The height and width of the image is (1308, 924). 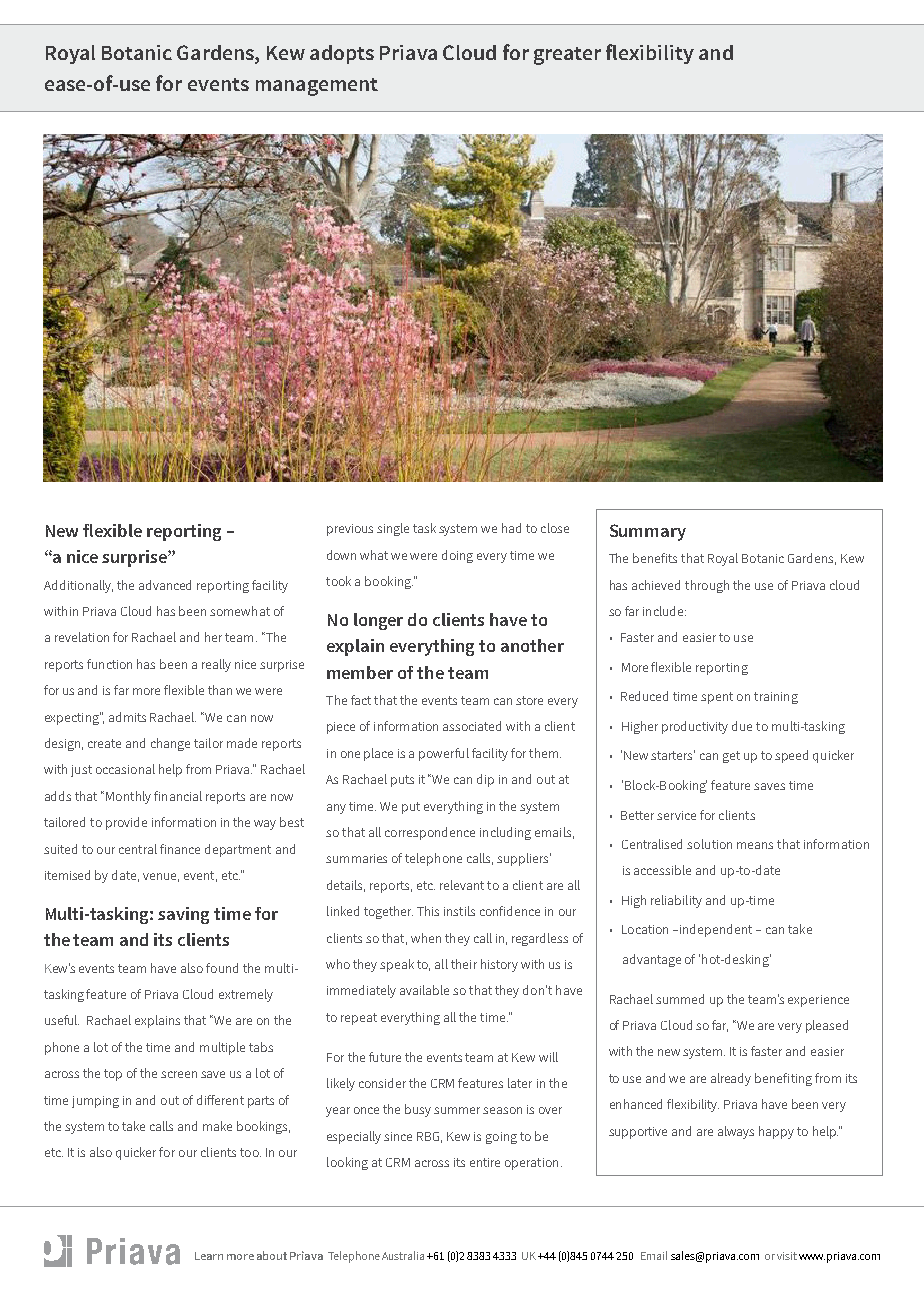 What do you see at coordinates (342, 54) in the image?
I see `adopts` at bounding box center [342, 54].
